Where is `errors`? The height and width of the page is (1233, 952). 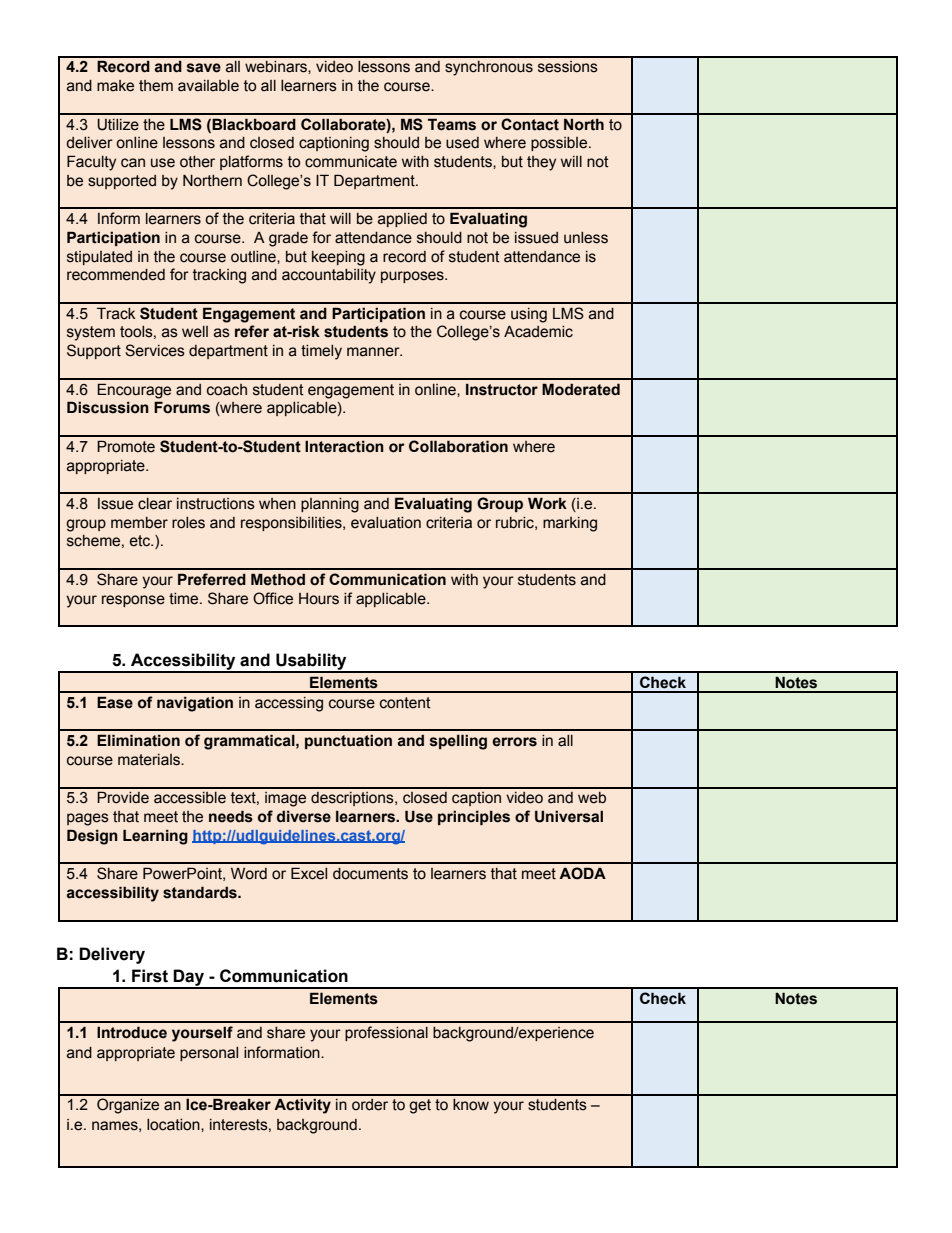 errors is located at coordinates (514, 742).
